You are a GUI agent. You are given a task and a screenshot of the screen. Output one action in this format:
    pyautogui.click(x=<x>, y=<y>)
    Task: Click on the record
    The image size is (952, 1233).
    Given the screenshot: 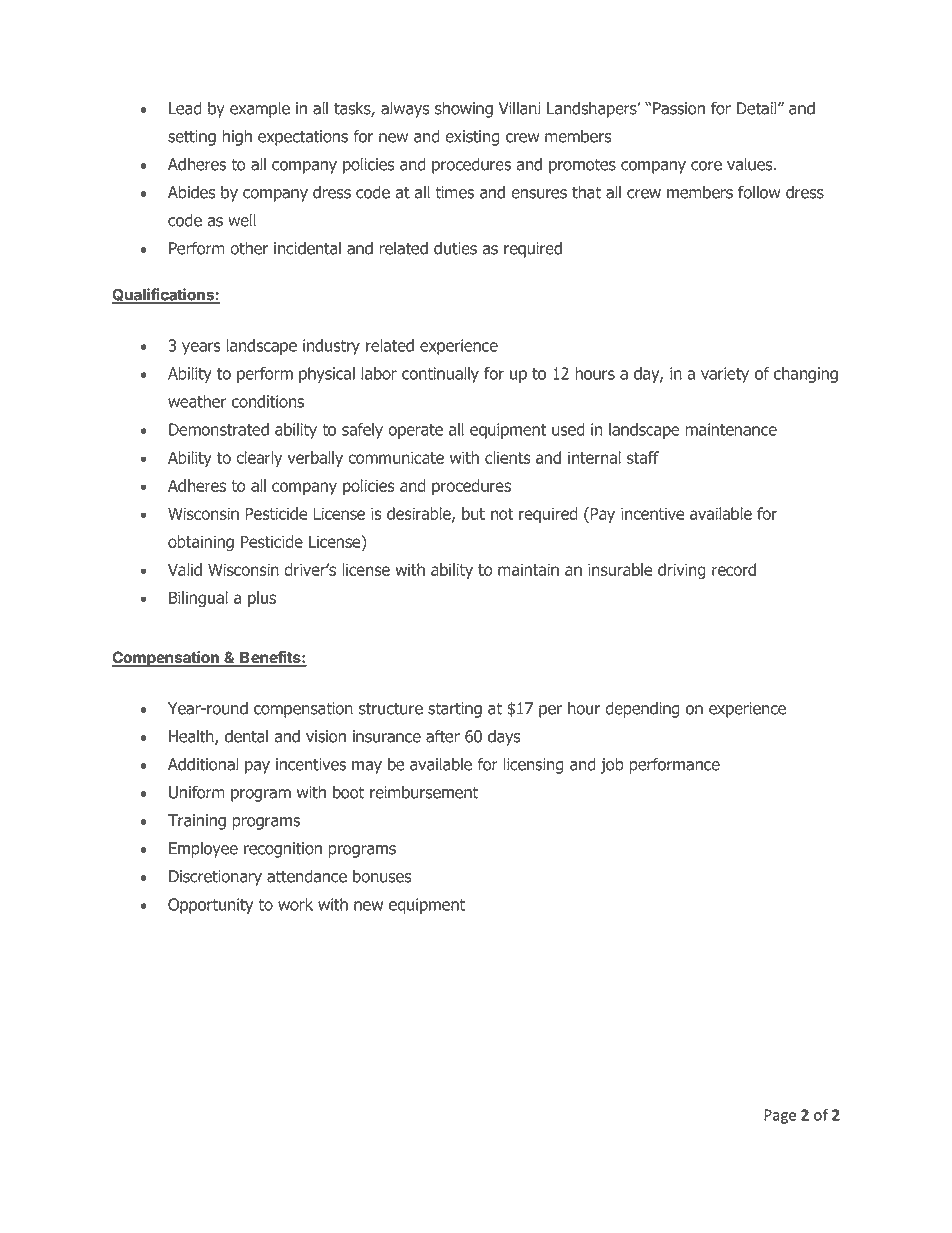 What is the action you would take?
    pyautogui.click(x=734, y=569)
